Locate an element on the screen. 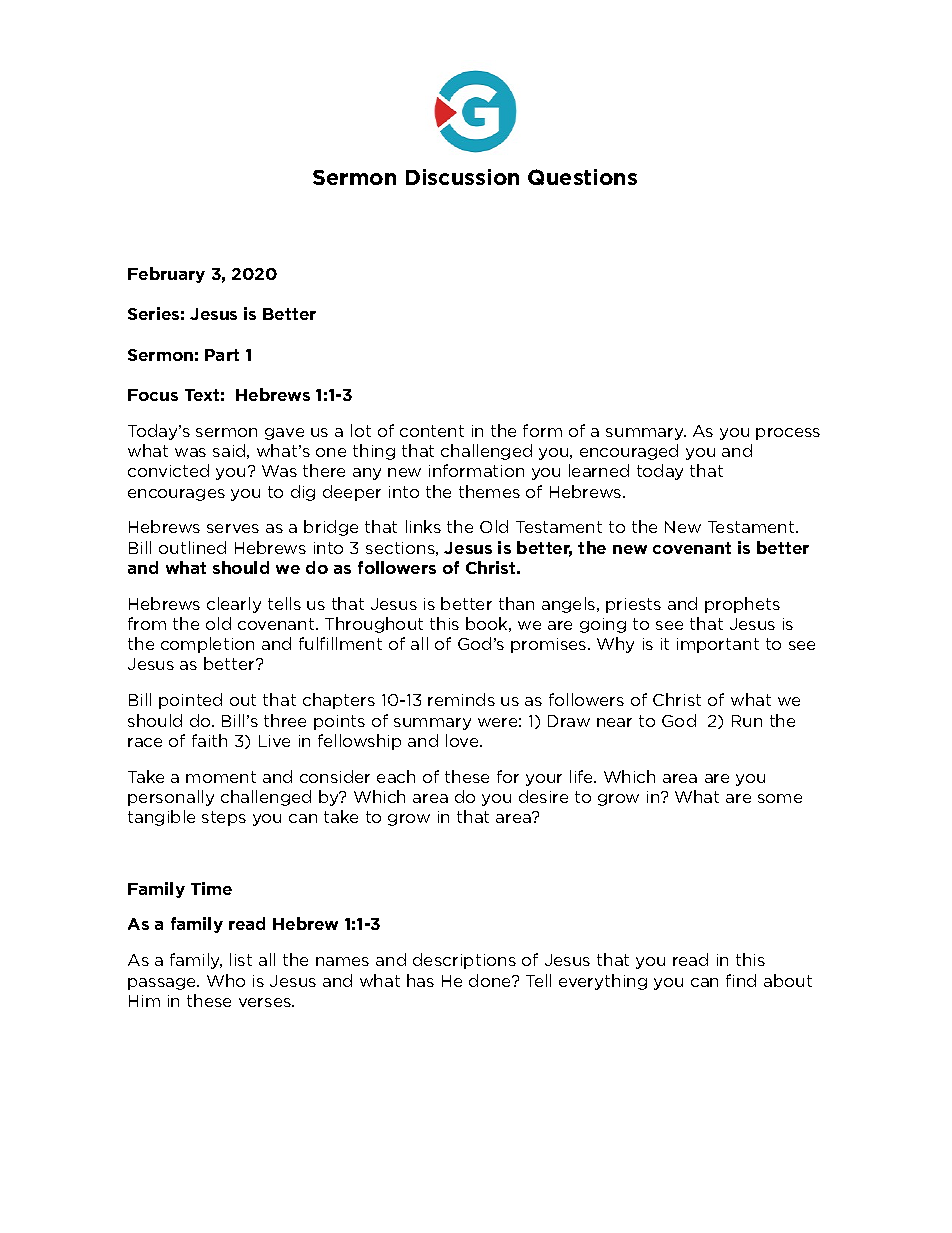  Who is located at coordinates (226, 980).
